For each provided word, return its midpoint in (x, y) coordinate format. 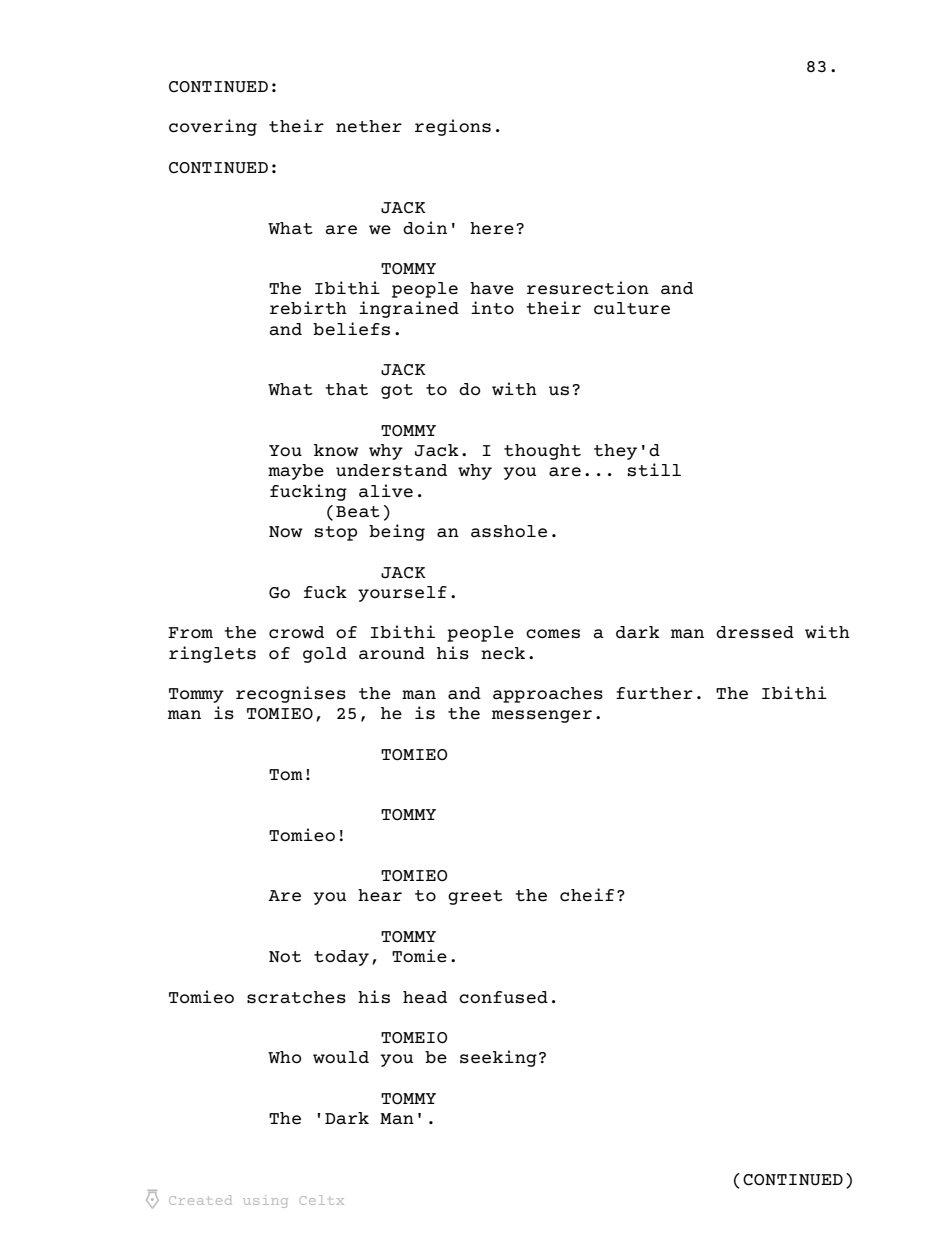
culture (632, 308)
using (265, 1201)
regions (453, 127)
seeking (498, 1058)
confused (503, 997)
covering (213, 127)
